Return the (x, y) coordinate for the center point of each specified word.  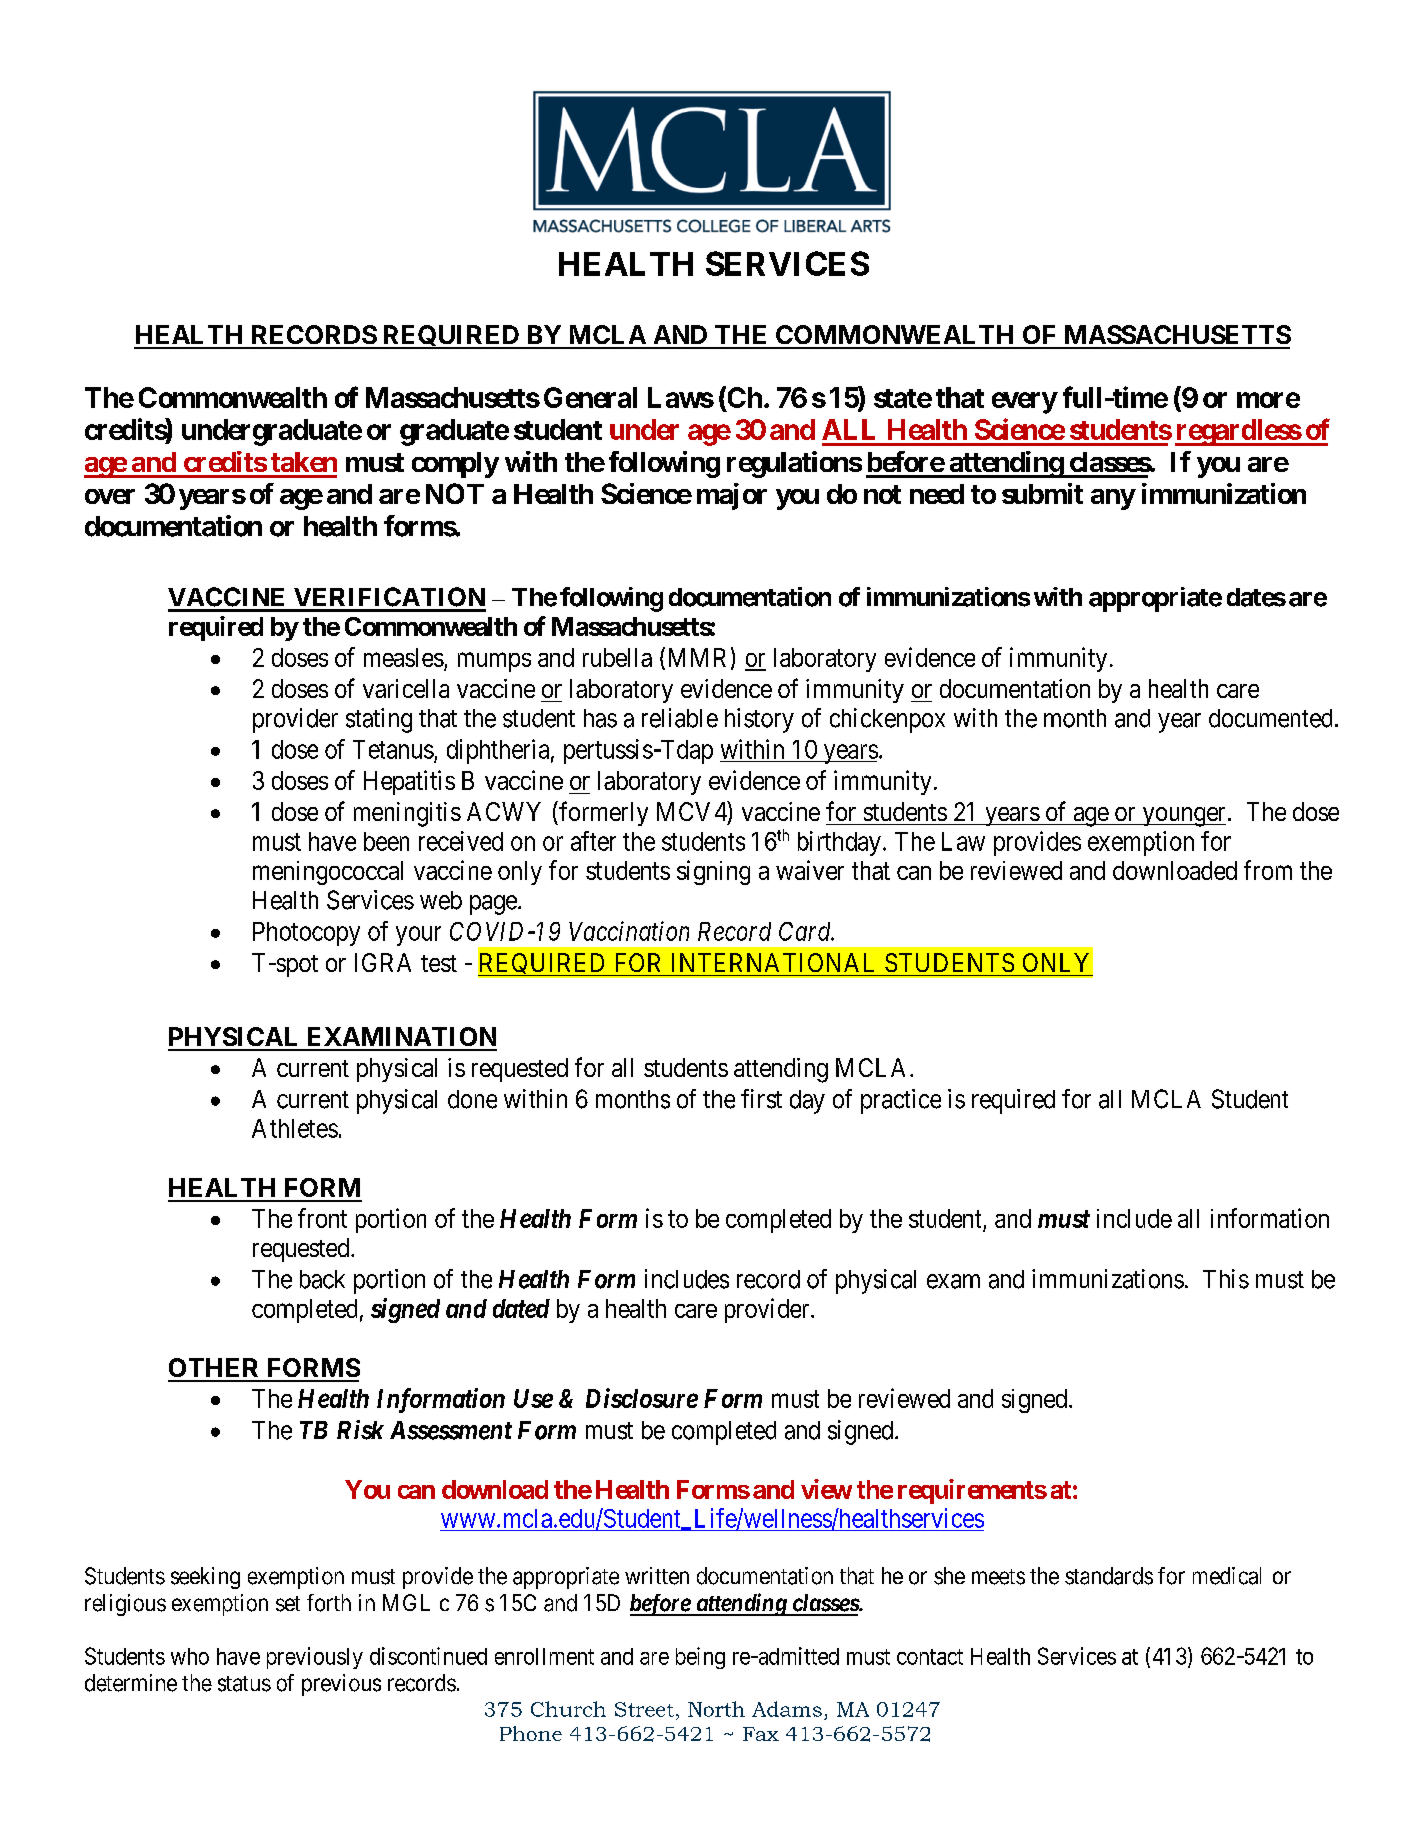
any (1113, 499)
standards (1109, 1576)
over (110, 496)
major (732, 496)
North (716, 1709)
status (244, 1684)
